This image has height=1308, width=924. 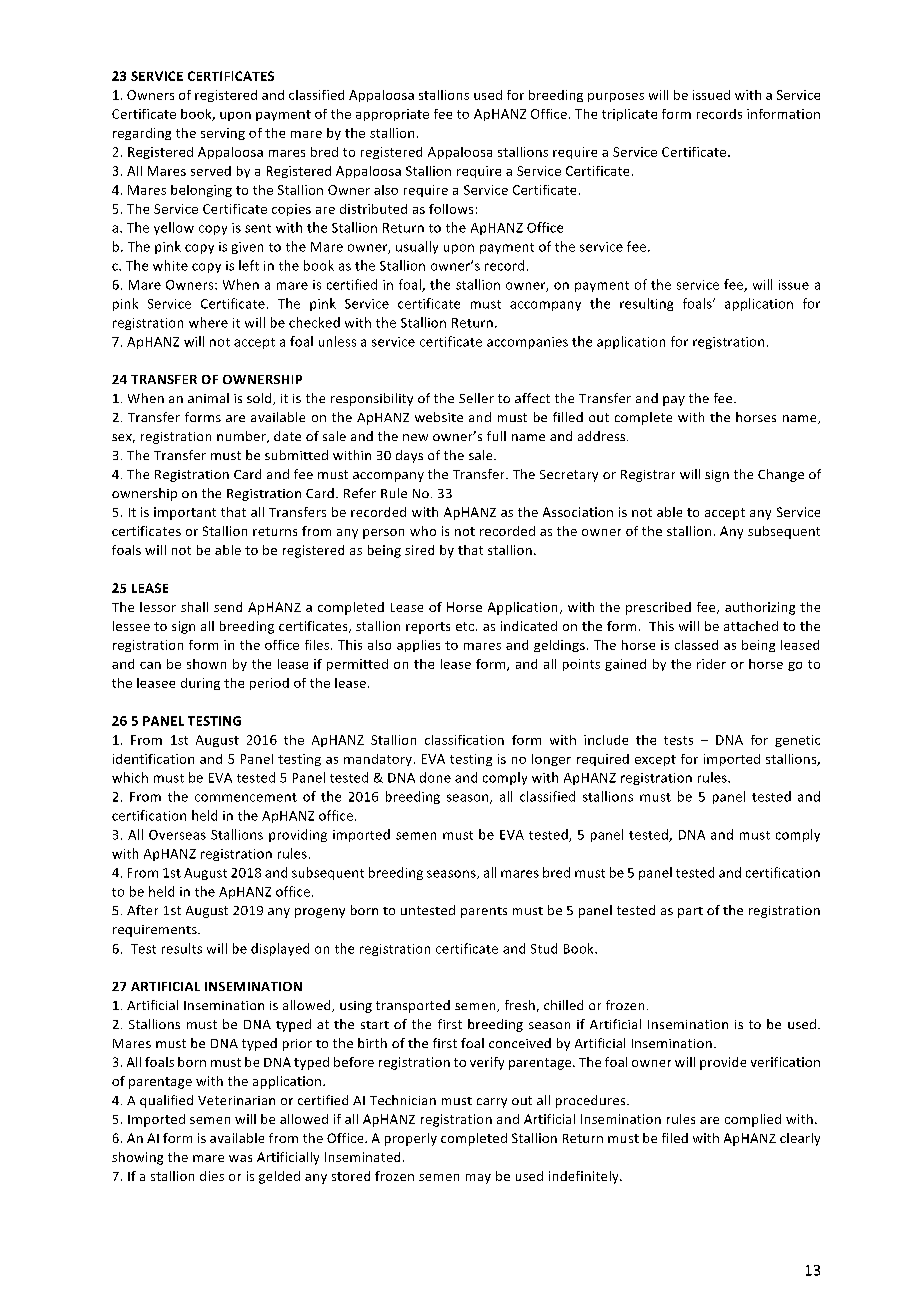 What do you see at coordinates (476, 398) in the image?
I see `Seller` at bounding box center [476, 398].
